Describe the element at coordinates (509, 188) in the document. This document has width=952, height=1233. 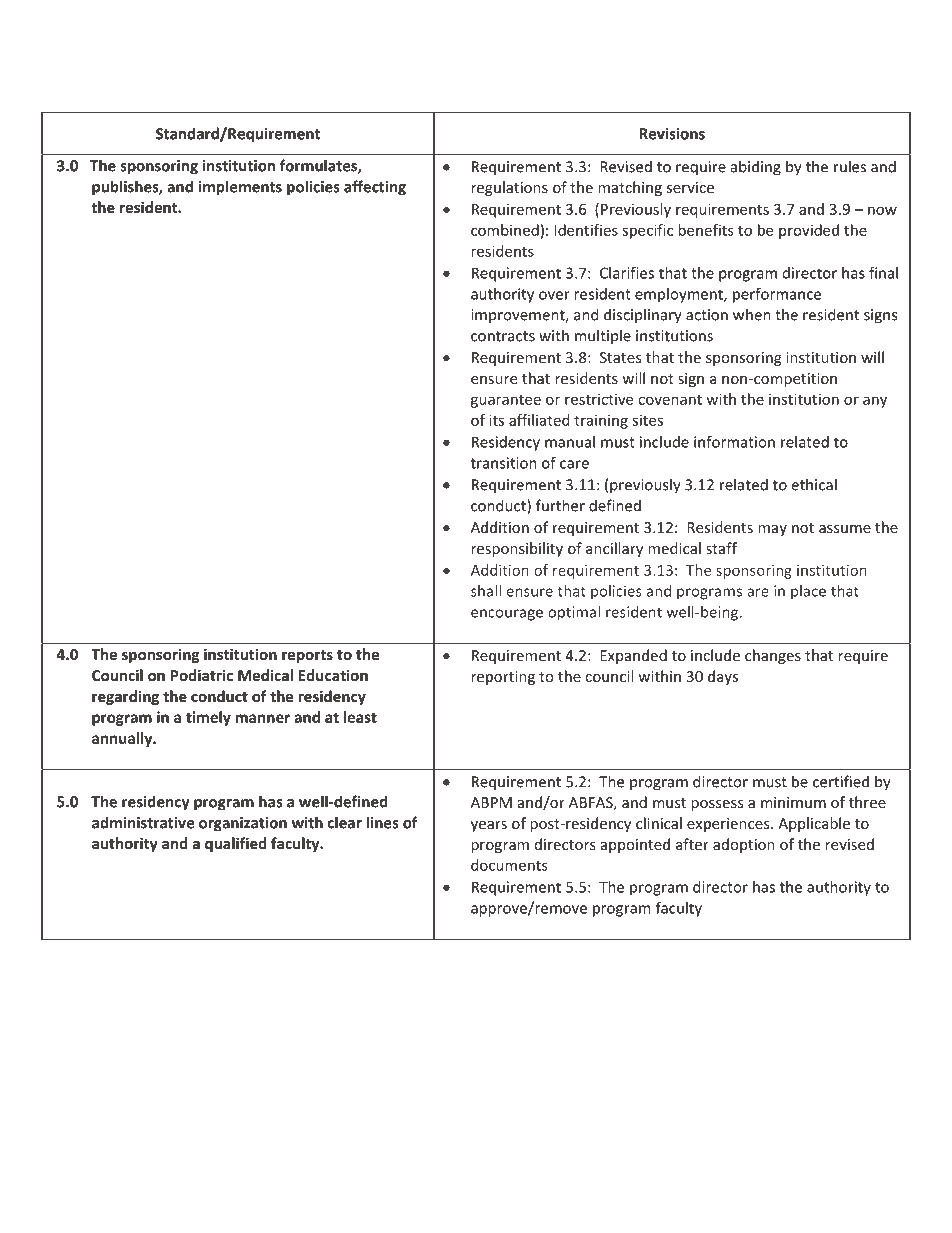
I see `regulations` at that location.
